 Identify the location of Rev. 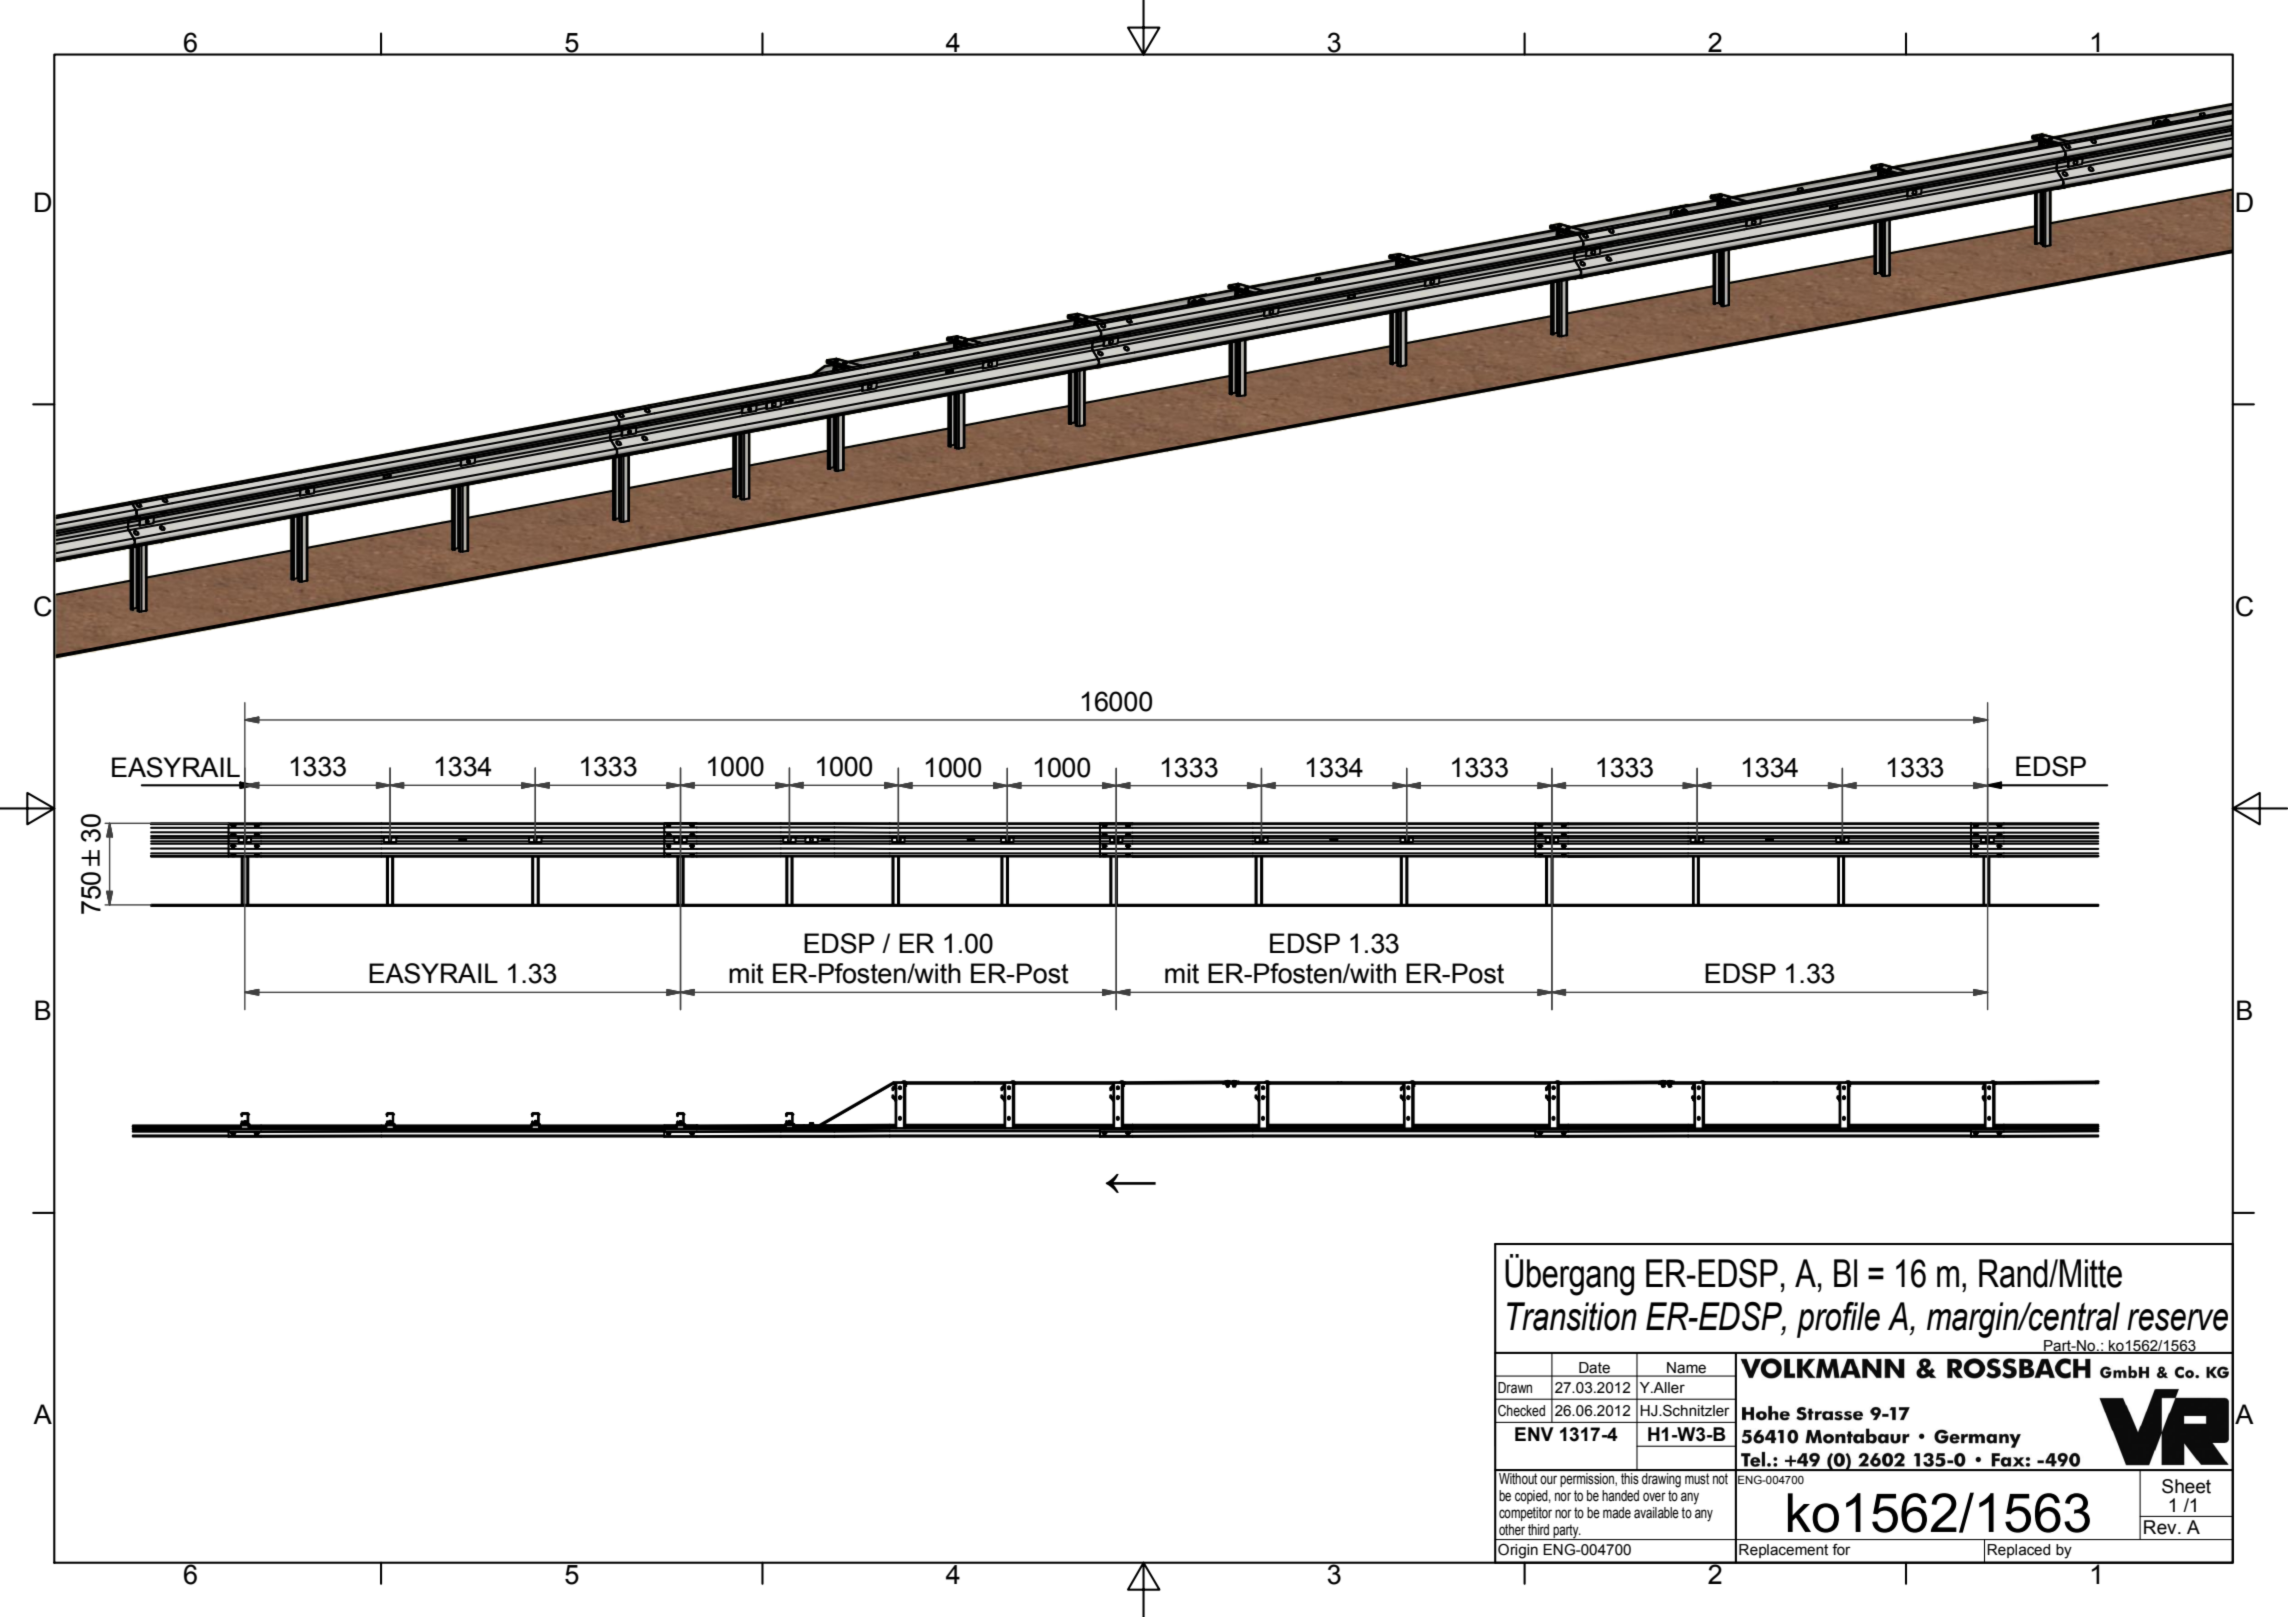
(2161, 1527).
